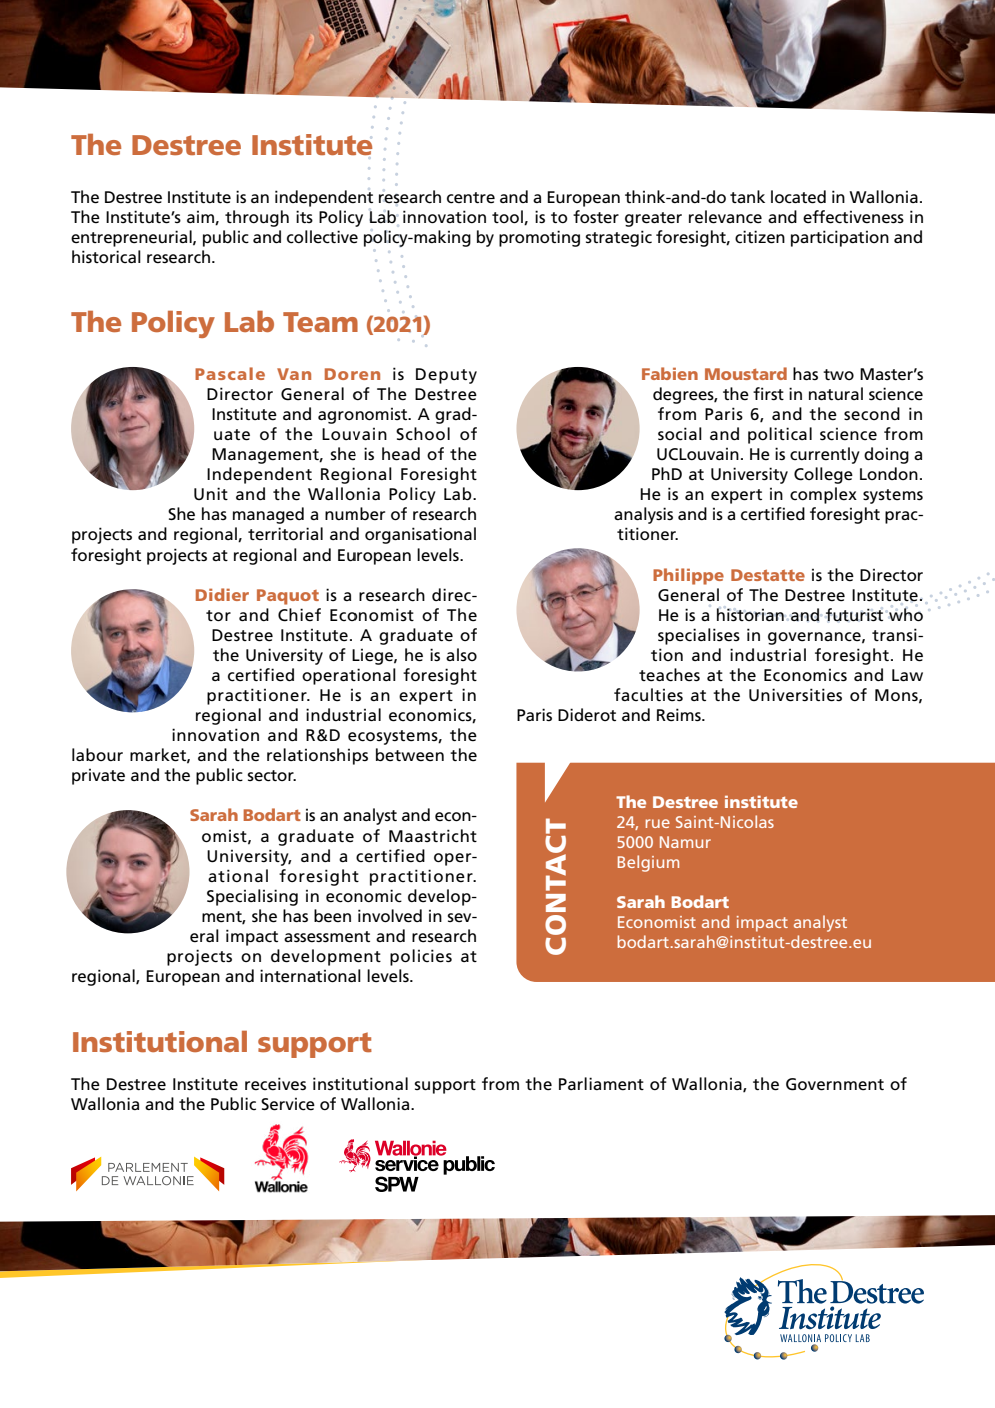 The height and width of the screenshot is (1408, 995). I want to click on futurist, so click(854, 615).
